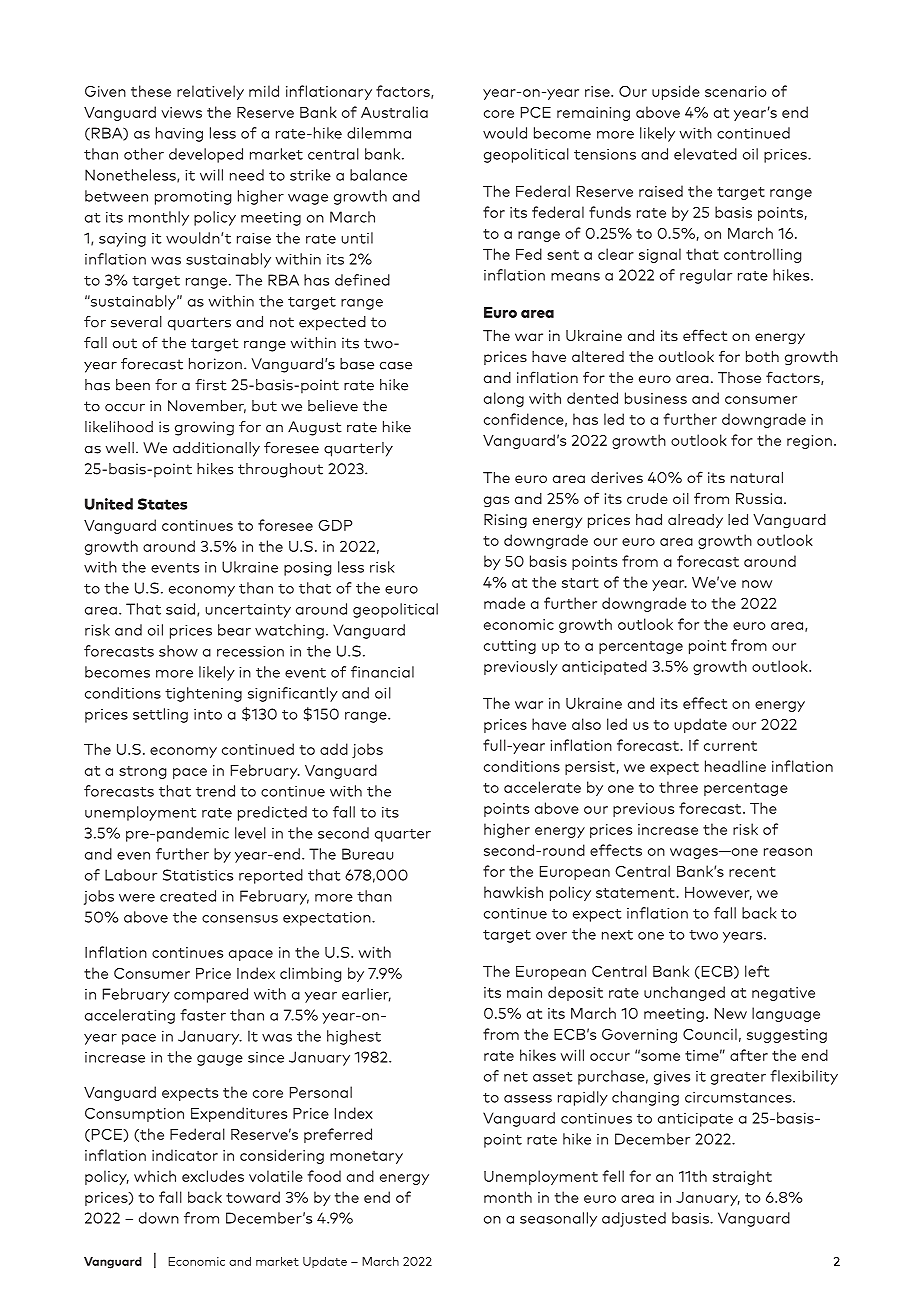 The image size is (924, 1308). I want to click on cutting, so click(510, 647).
